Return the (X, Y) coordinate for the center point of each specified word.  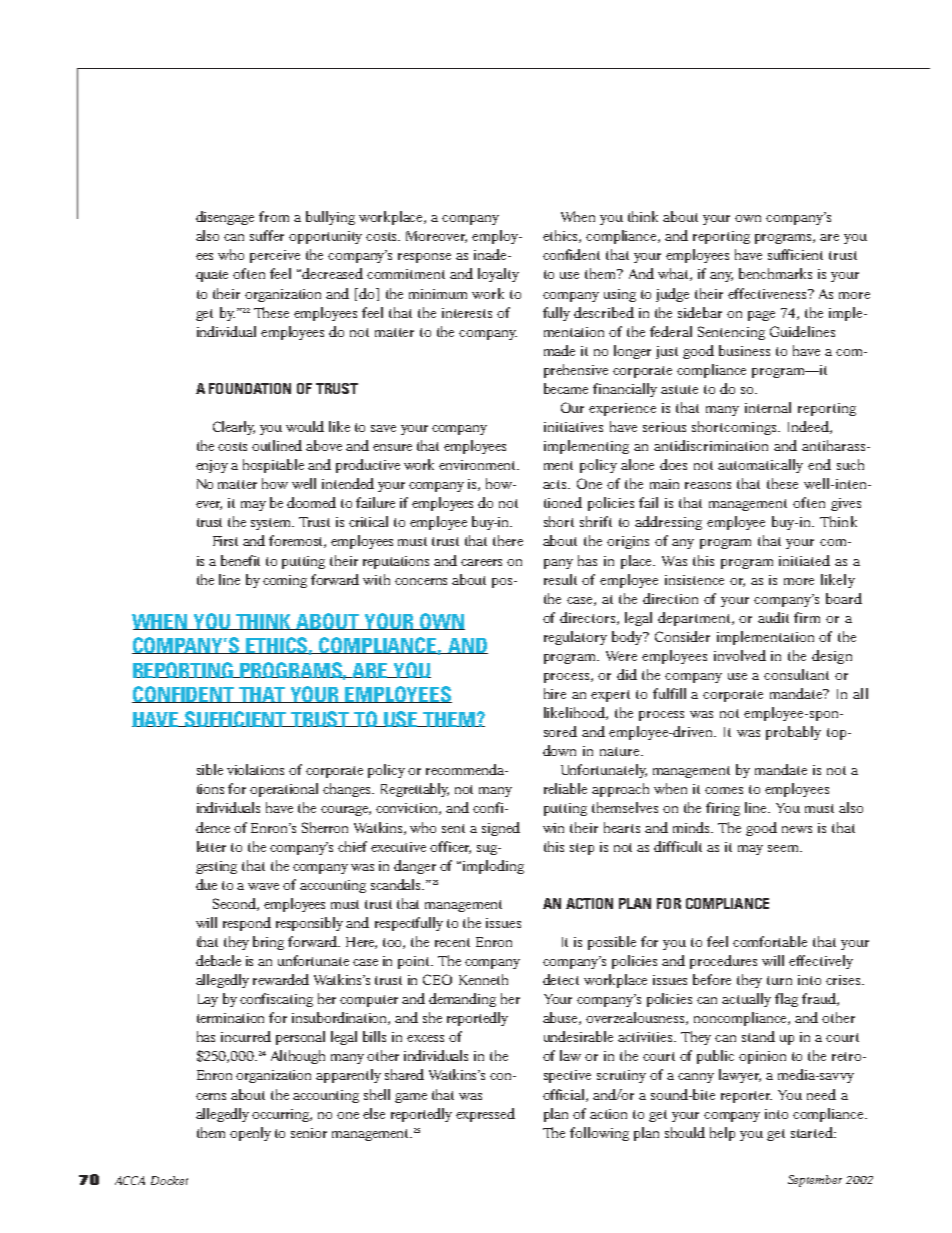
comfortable (770, 941)
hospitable (273, 466)
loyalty (498, 275)
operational (284, 790)
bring (268, 943)
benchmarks (775, 273)
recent (452, 942)
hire (555, 693)
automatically (760, 466)
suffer (267, 235)
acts (556, 484)
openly (250, 1134)
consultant (796, 674)
